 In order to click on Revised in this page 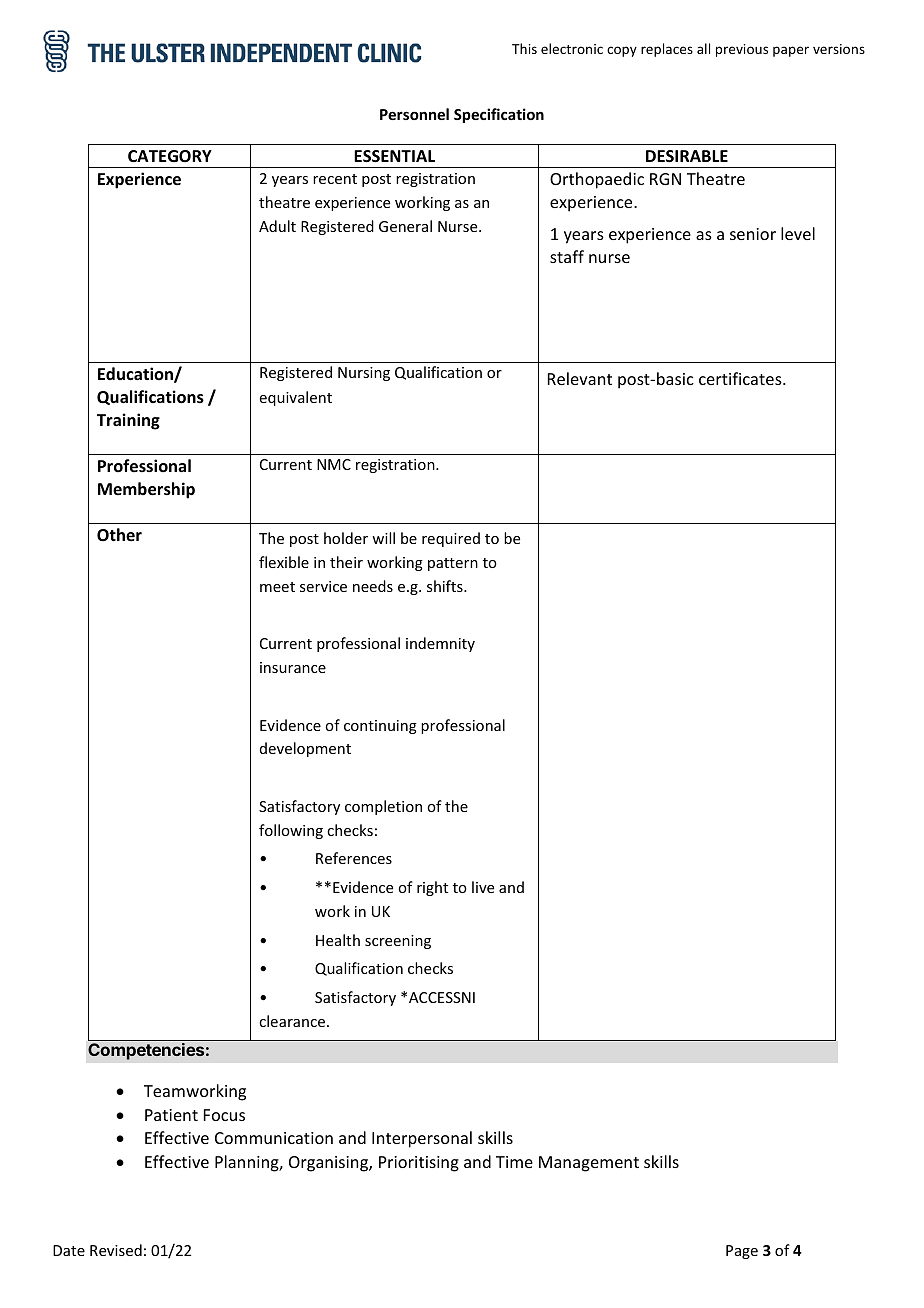, I will do `click(116, 1250)`.
